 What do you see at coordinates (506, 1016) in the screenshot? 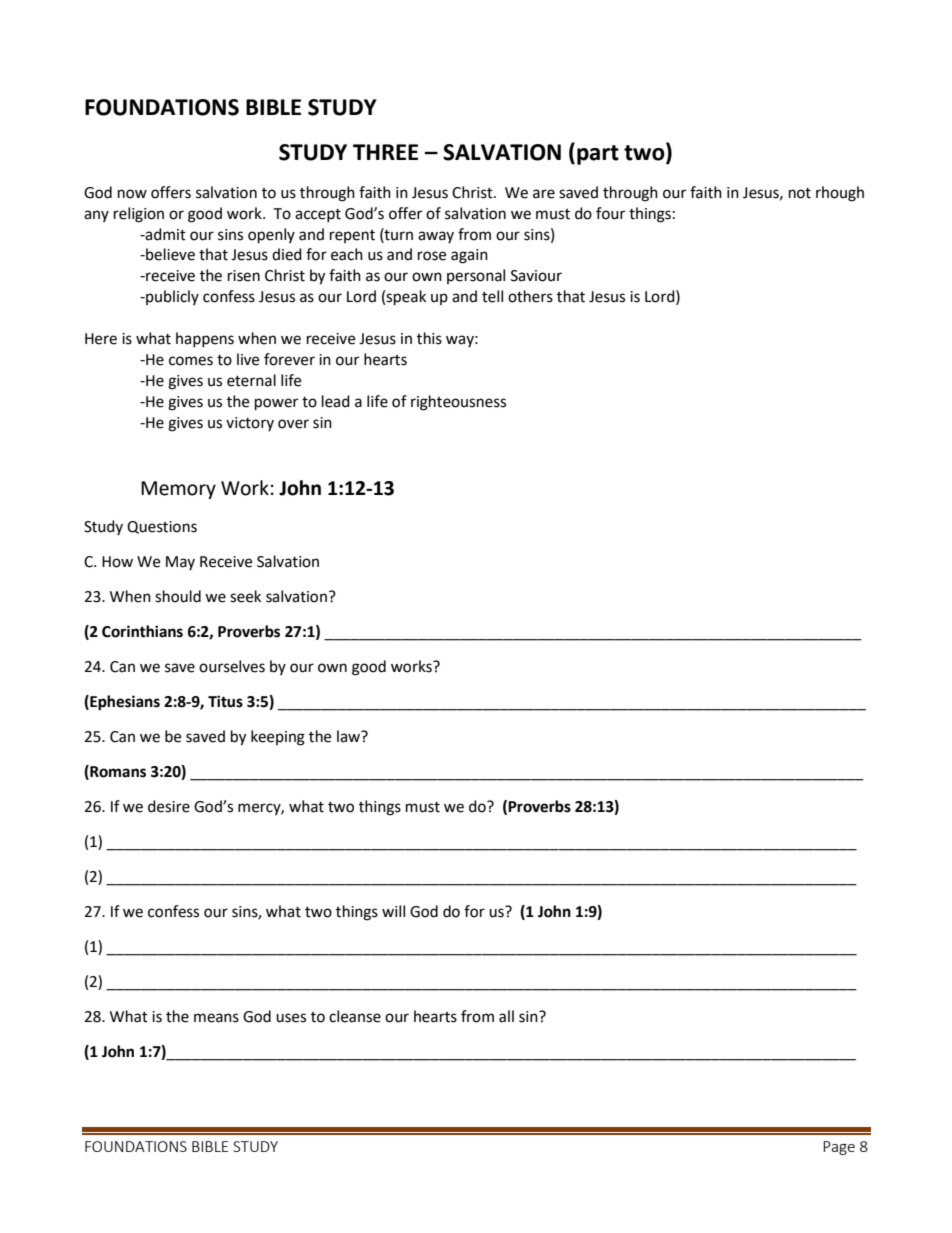
I see `all` at bounding box center [506, 1016].
